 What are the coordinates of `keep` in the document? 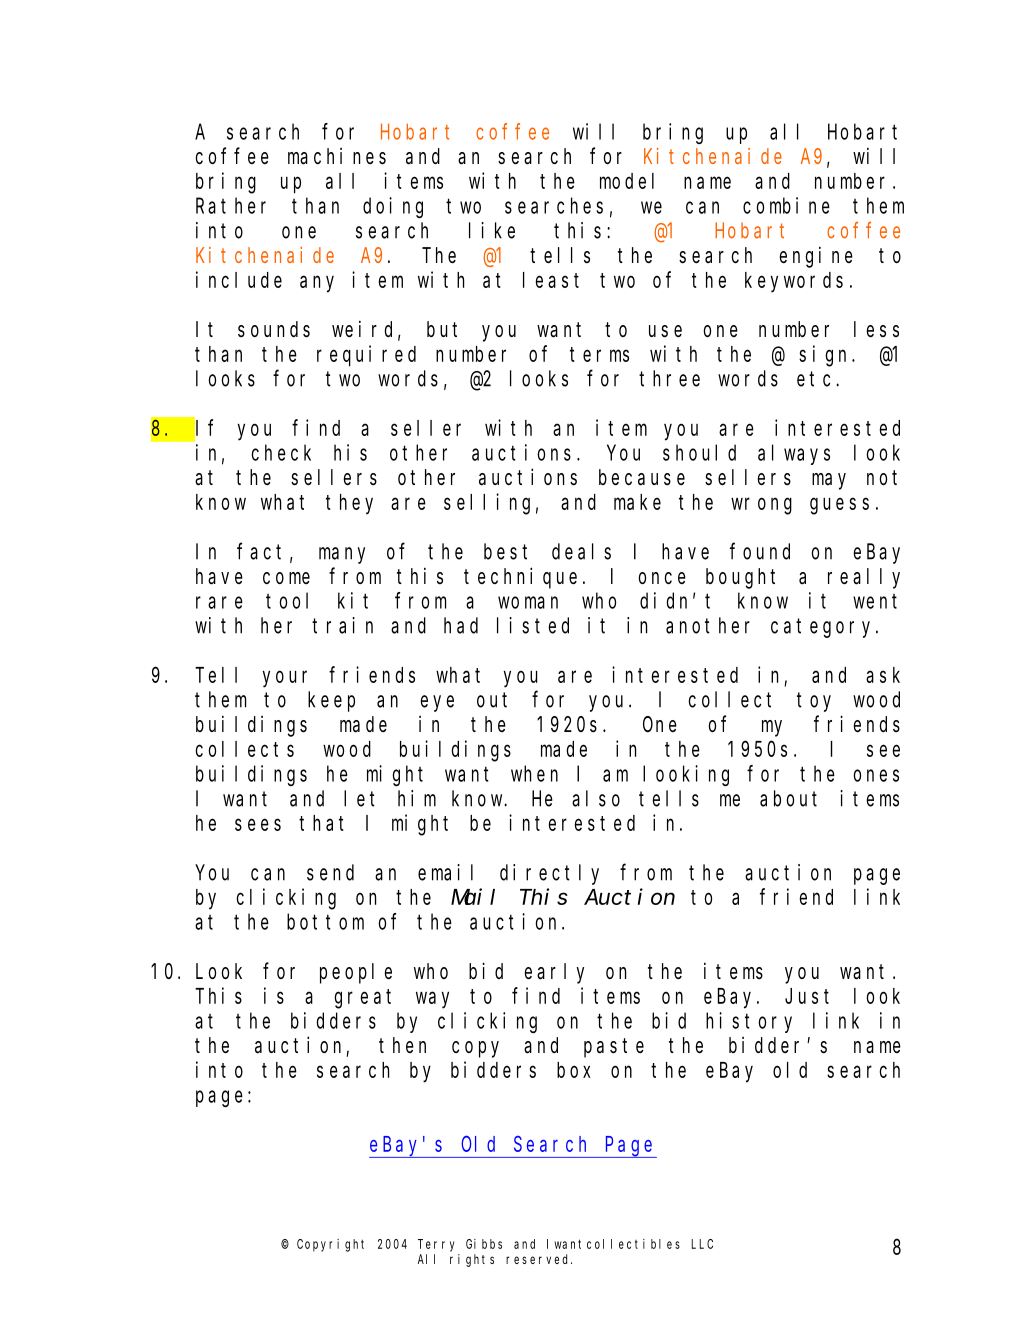 It's located at (331, 701).
